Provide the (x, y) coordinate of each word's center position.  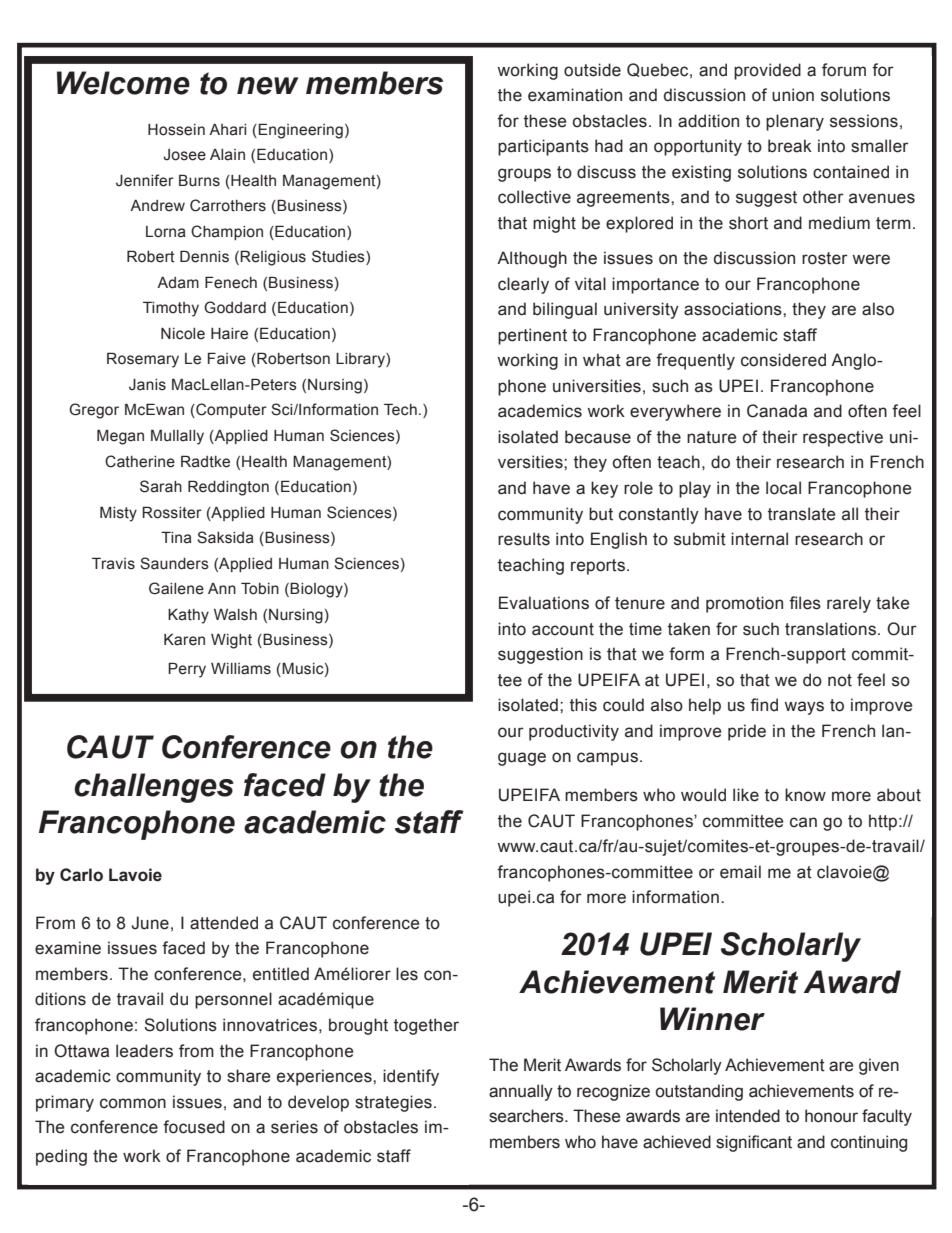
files (805, 603)
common (133, 1103)
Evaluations (544, 603)
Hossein (176, 130)
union (793, 95)
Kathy (188, 616)
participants (543, 147)
